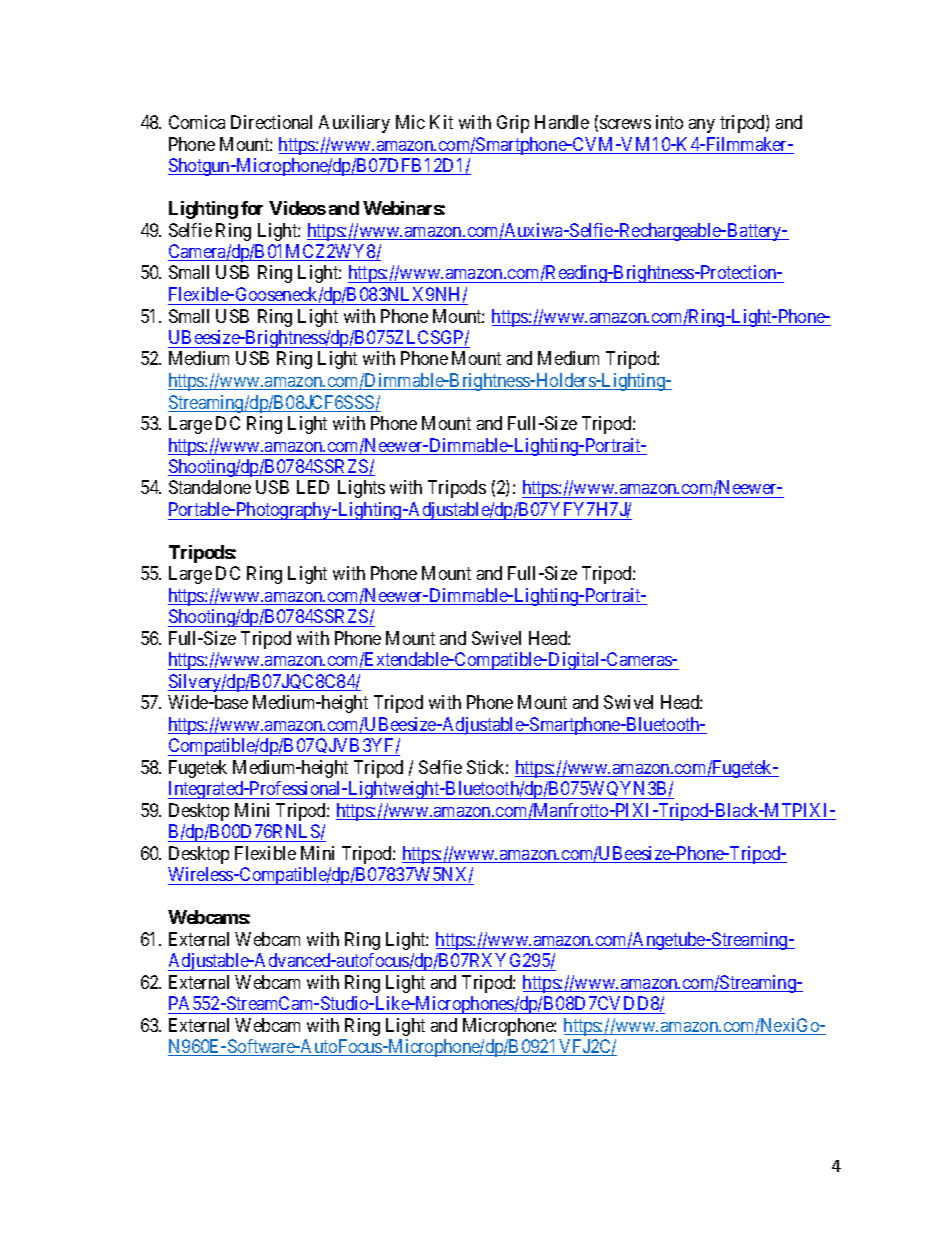 Image resolution: width=952 pixels, height=1233 pixels. I want to click on Grip, so click(513, 124).
